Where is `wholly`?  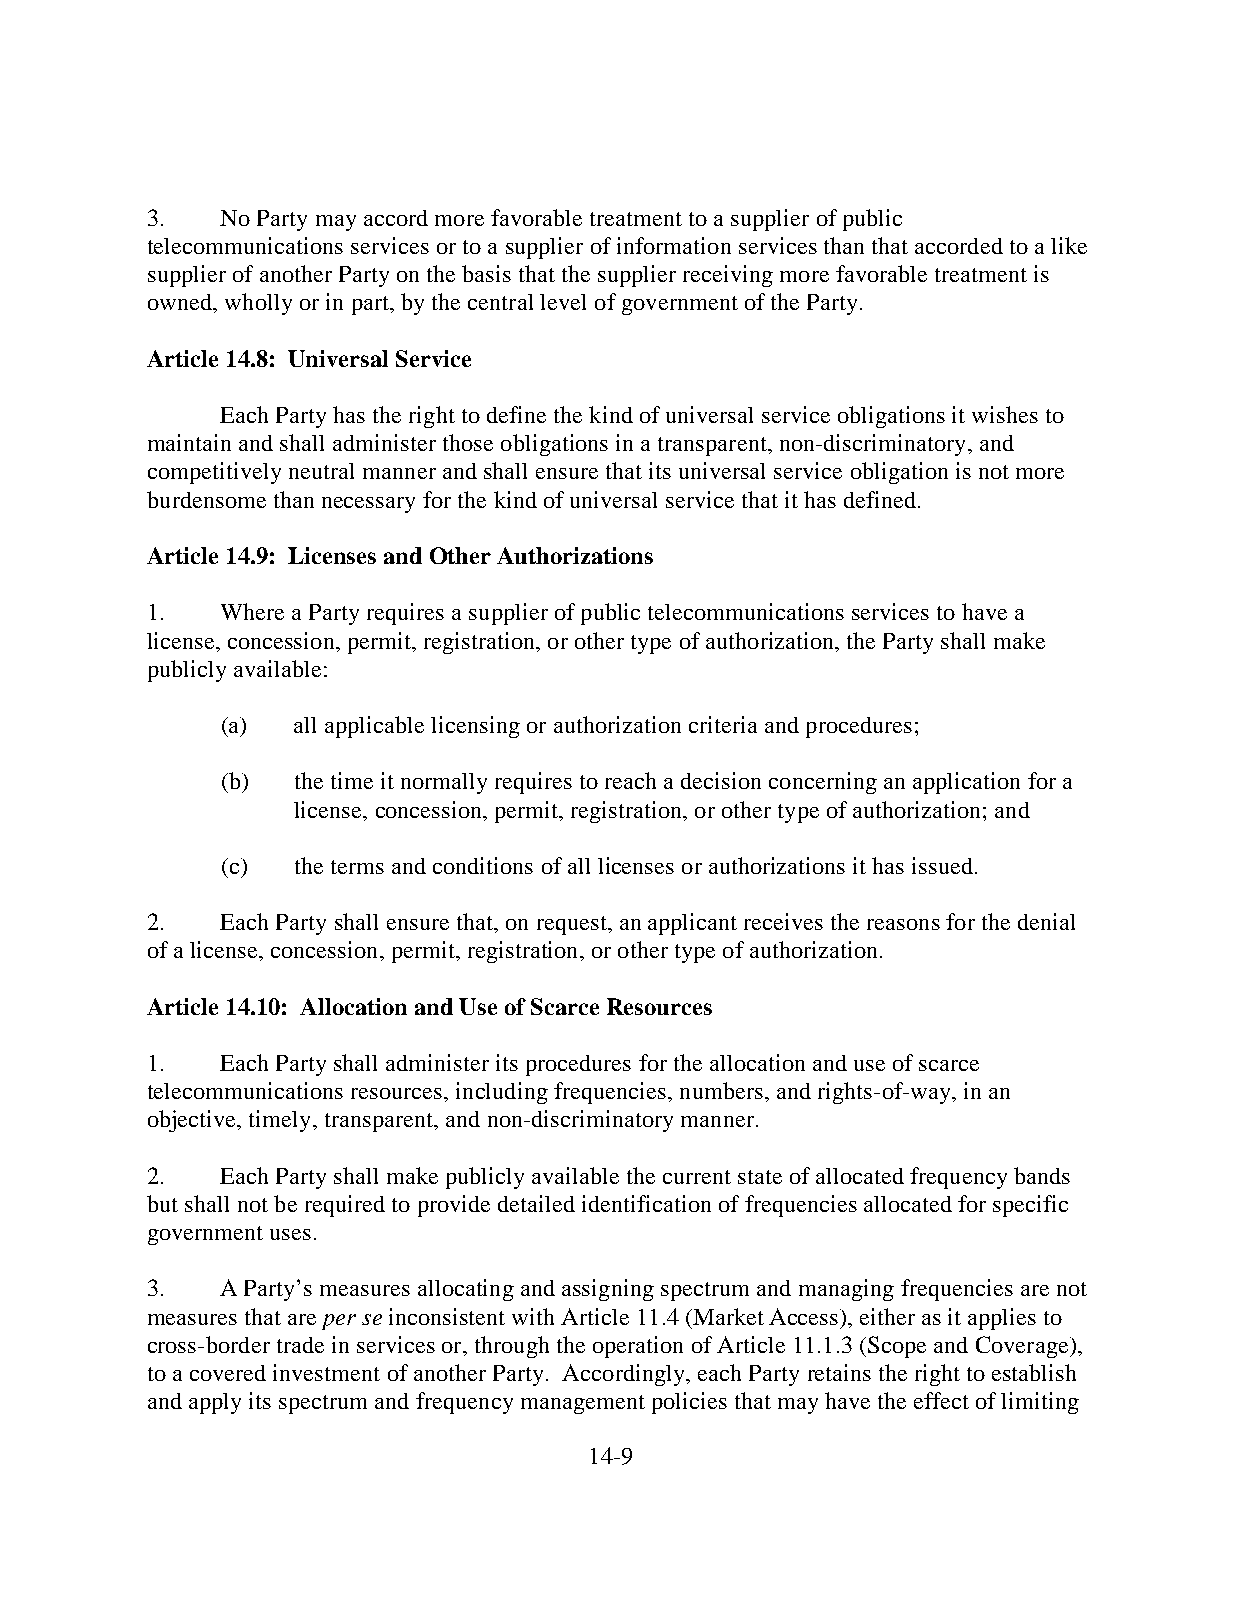 wholly is located at coordinates (258, 304).
